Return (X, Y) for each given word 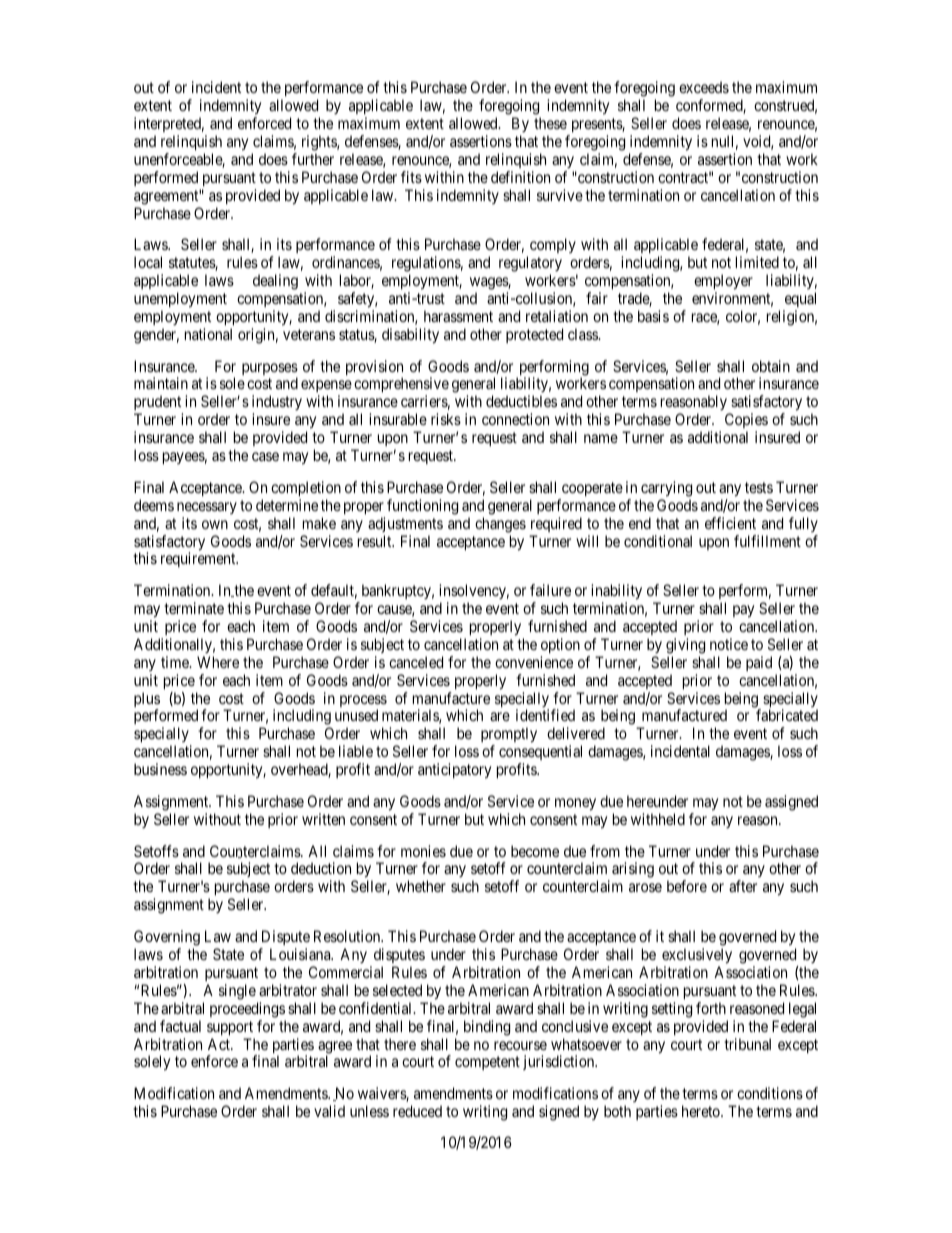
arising (633, 870)
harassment (458, 316)
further (313, 159)
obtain (771, 366)
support (230, 1028)
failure (550, 590)
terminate (194, 608)
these (550, 123)
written (323, 819)
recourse (520, 1045)
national (208, 334)
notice (729, 644)
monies (423, 851)
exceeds (704, 87)
